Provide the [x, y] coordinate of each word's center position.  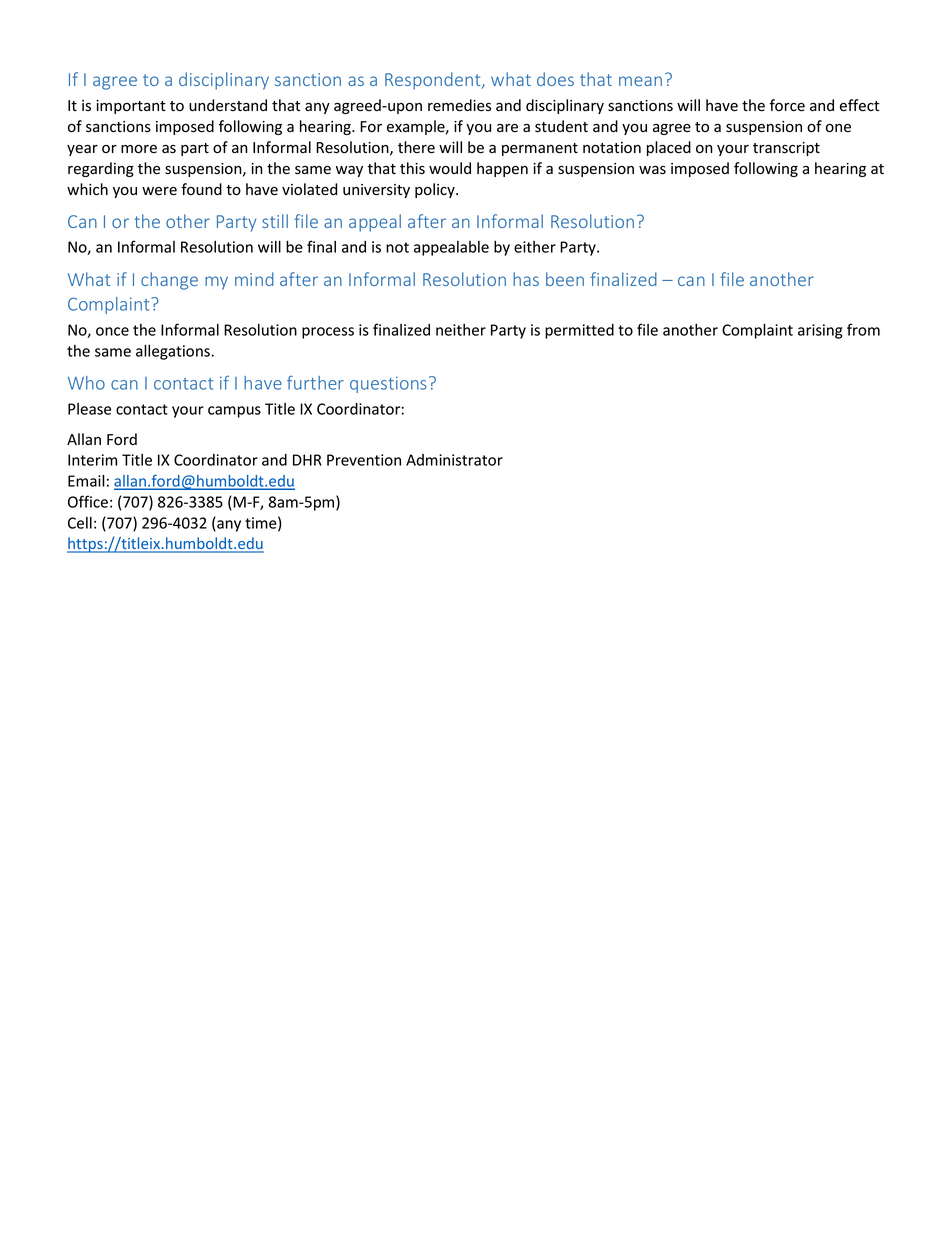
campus [234, 412]
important [131, 107]
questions [388, 384]
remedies [459, 105]
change [169, 281]
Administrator [454, 460]
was [652, 170]
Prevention [364, 460]
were [159, 191]
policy [436, 190]
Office [88, 501]
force [787, 105]
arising [820, 331]
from [863, 329]
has [526, 279]
